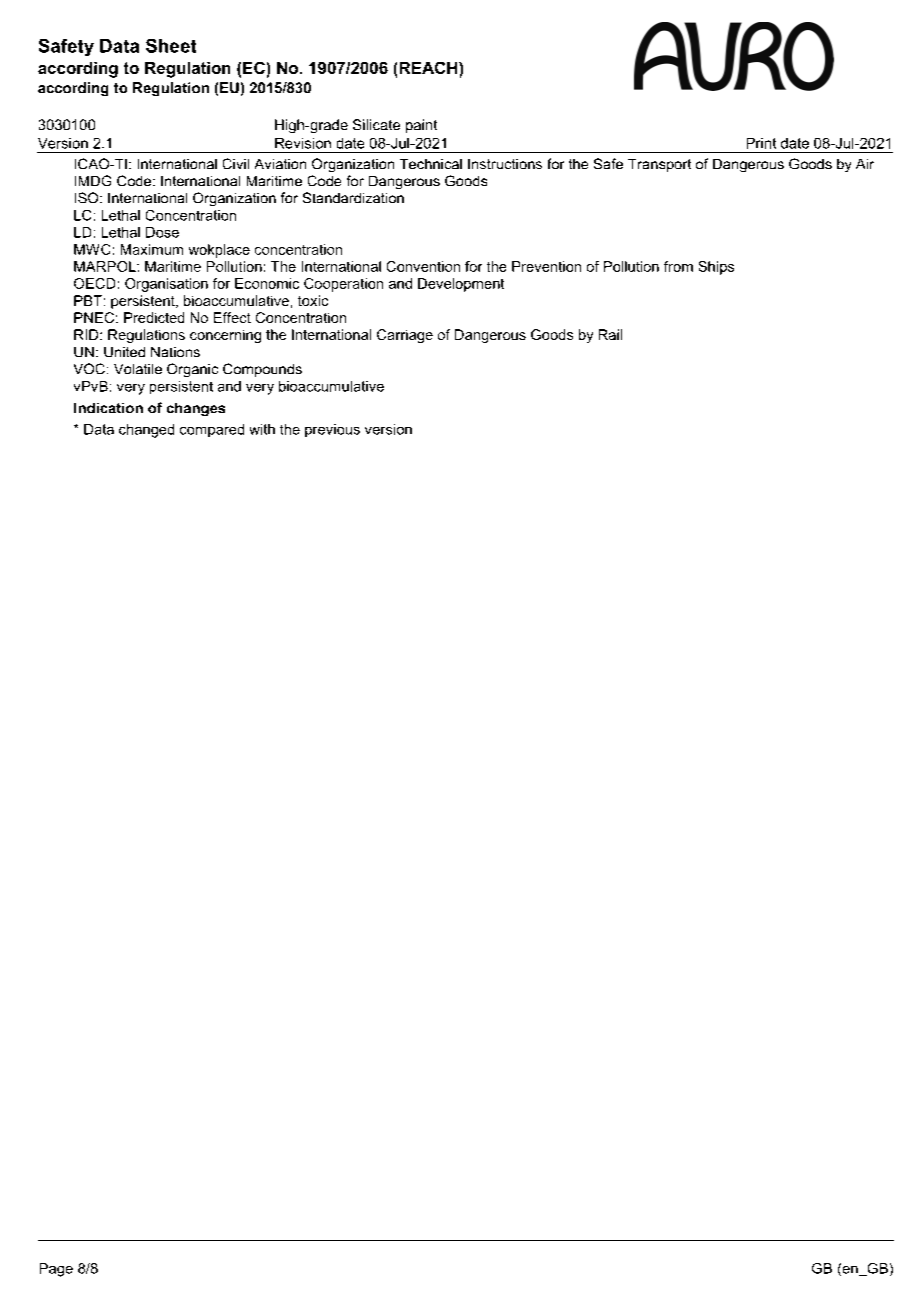 The image size is (924, 1308). I want to click on Rail, so click(610, 334).
